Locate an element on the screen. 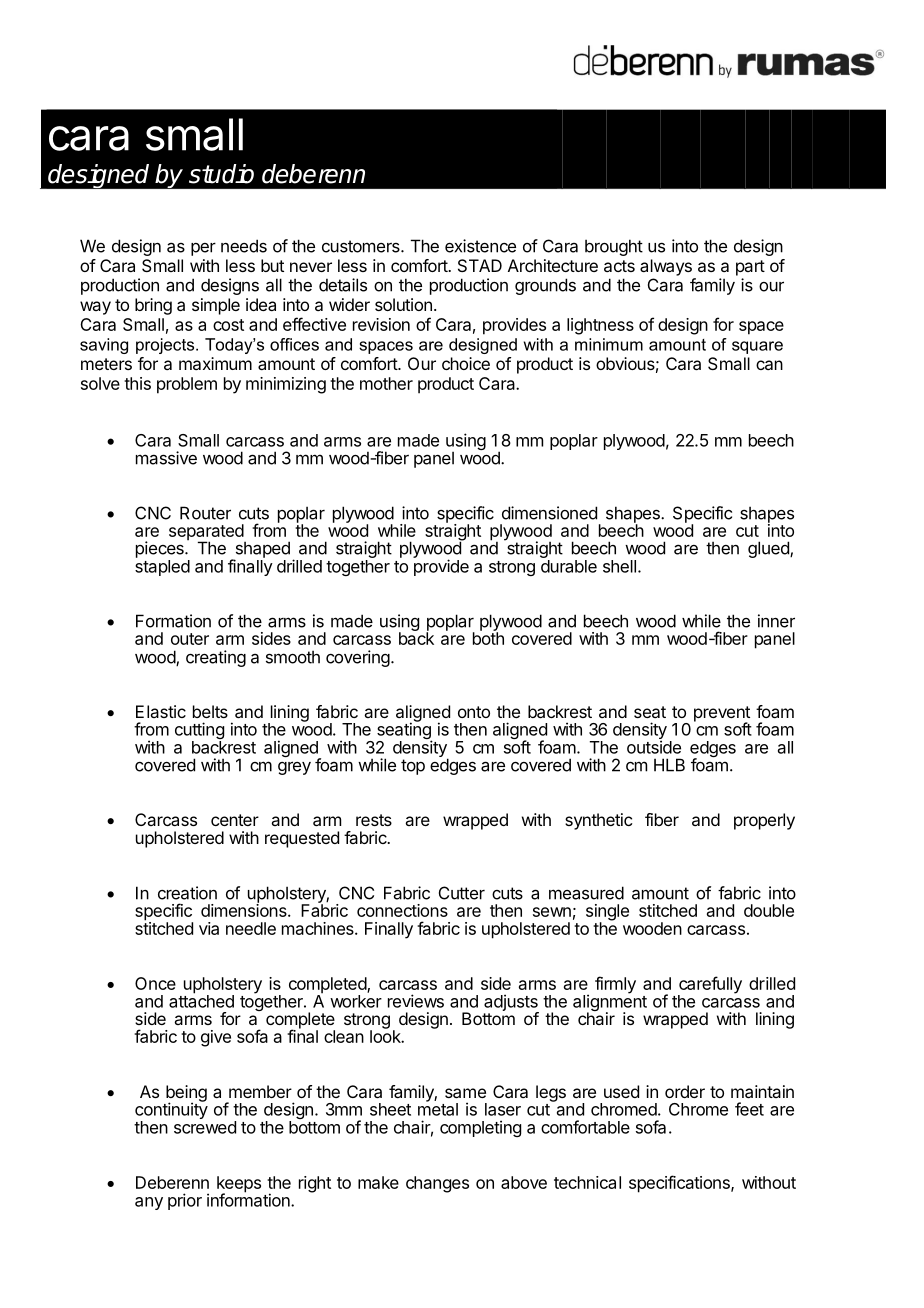 The width and height of the screenshot is (924, 1308). mother is located at coordinates (386, 383).
